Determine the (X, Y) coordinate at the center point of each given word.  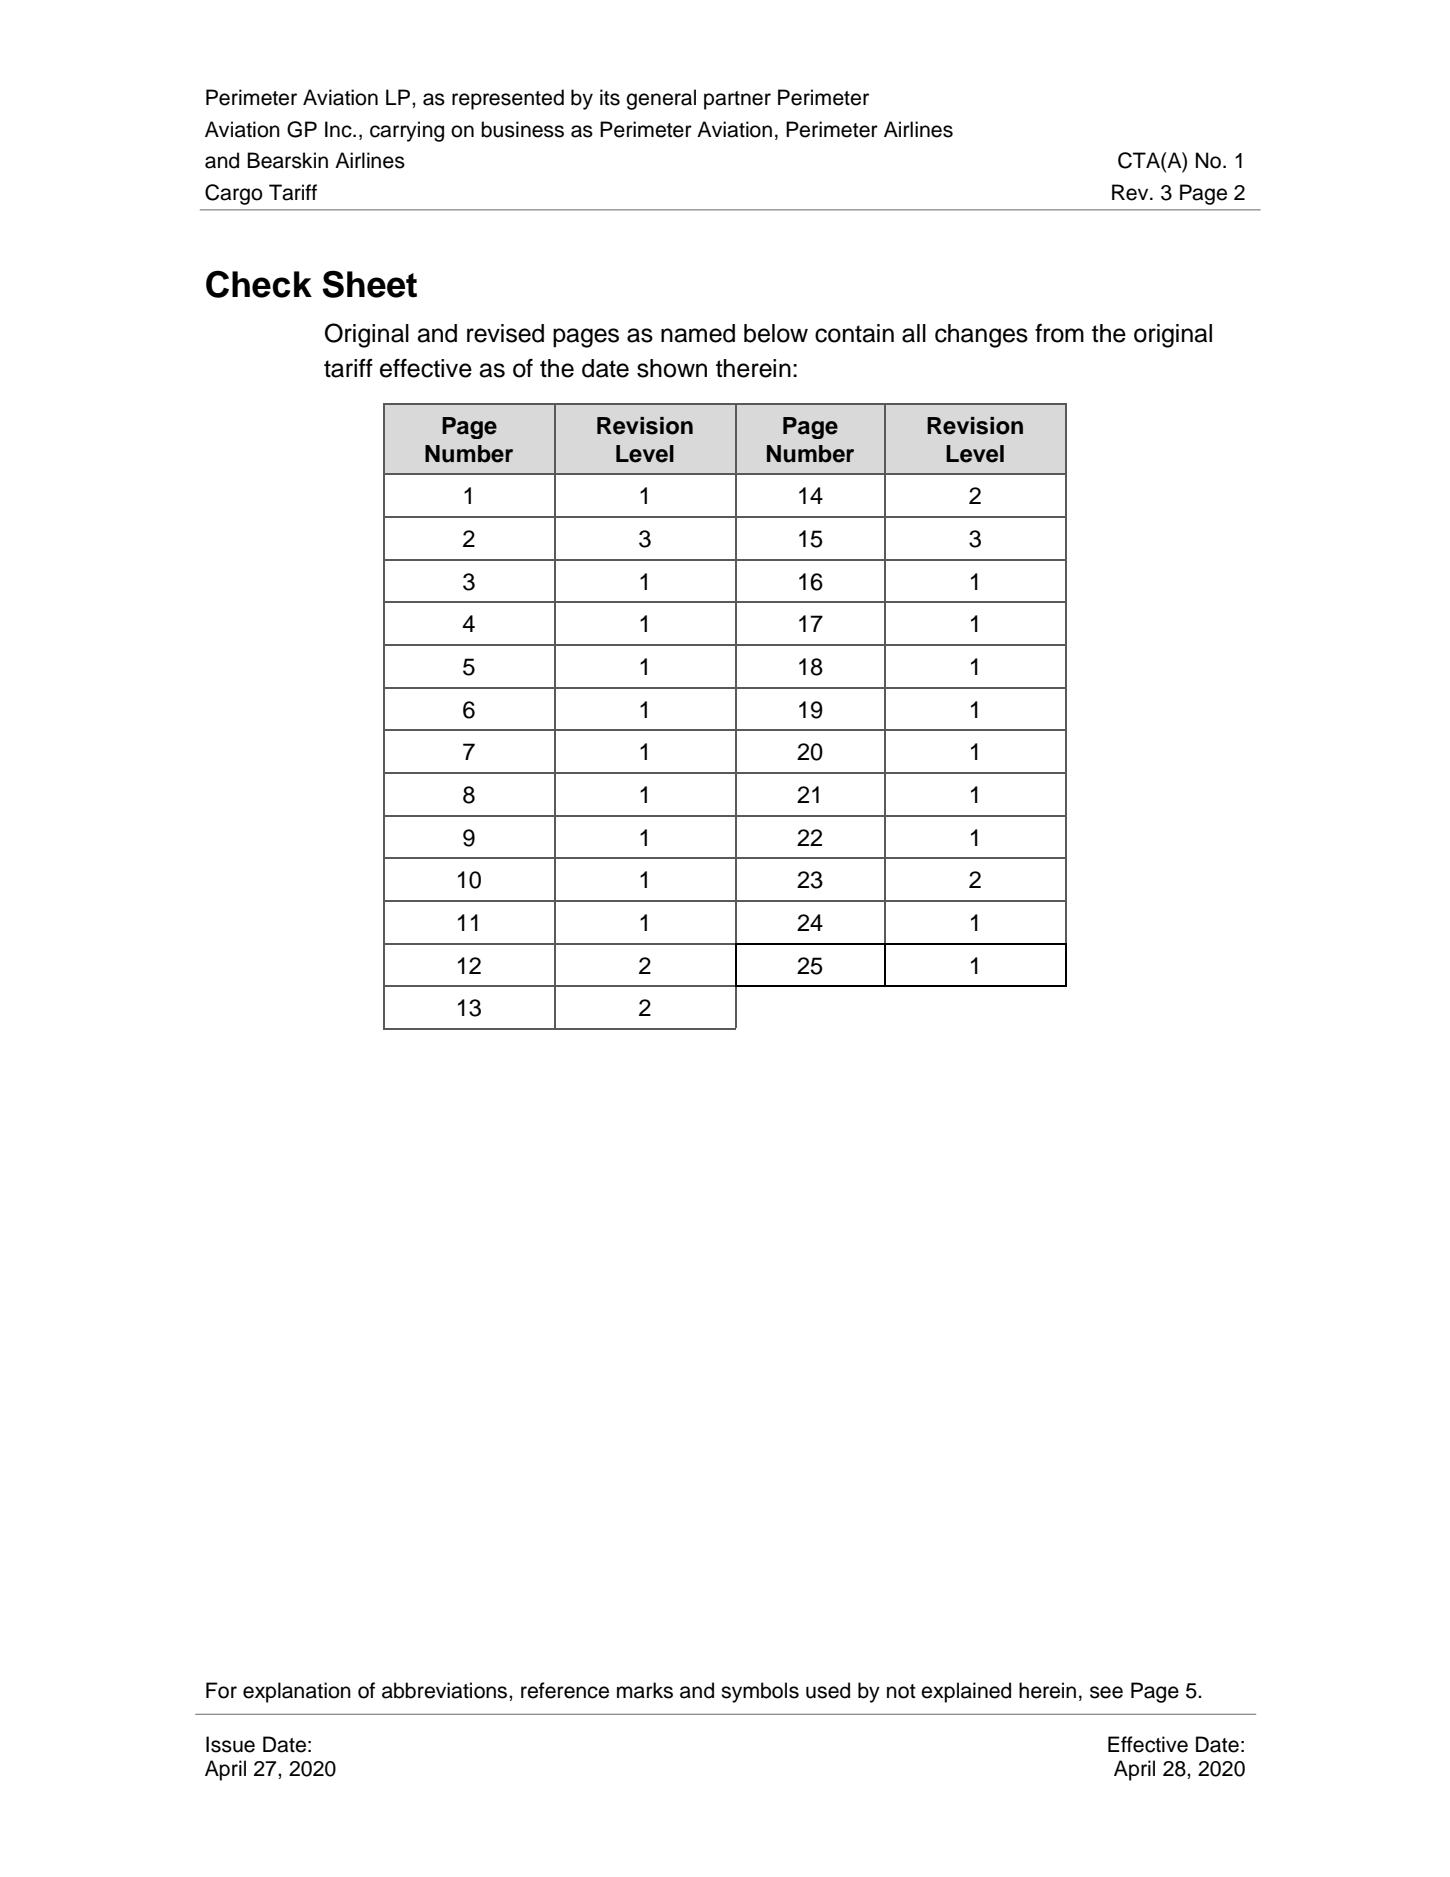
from (1059, 333)
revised (505, 333)
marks (645, 1690)
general (661, 99)
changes (981, 336)
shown (672, 368)
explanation (297, 1692)
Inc (339, 129)
